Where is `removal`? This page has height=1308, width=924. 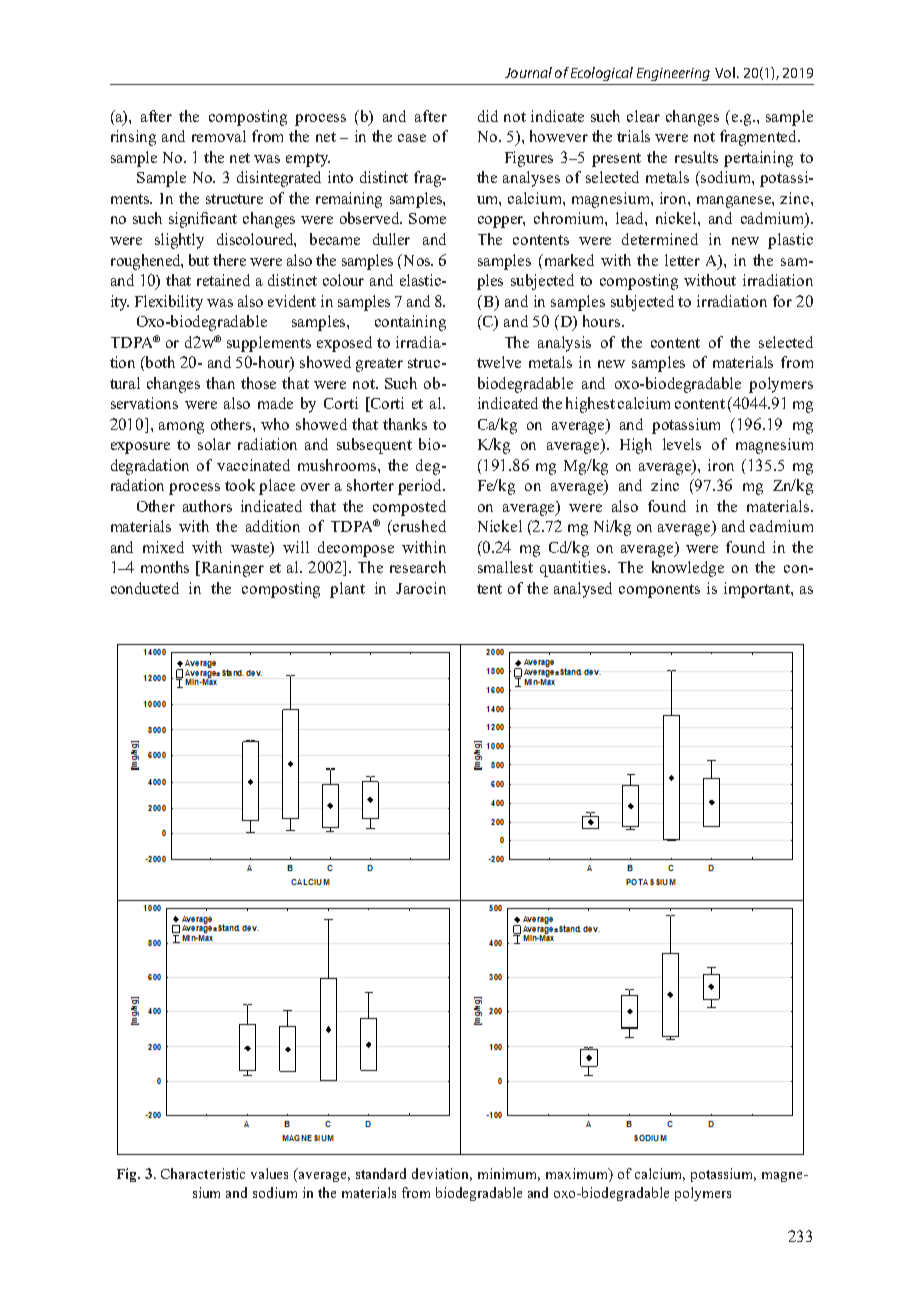 removal is located at coordinates (219, 136).
